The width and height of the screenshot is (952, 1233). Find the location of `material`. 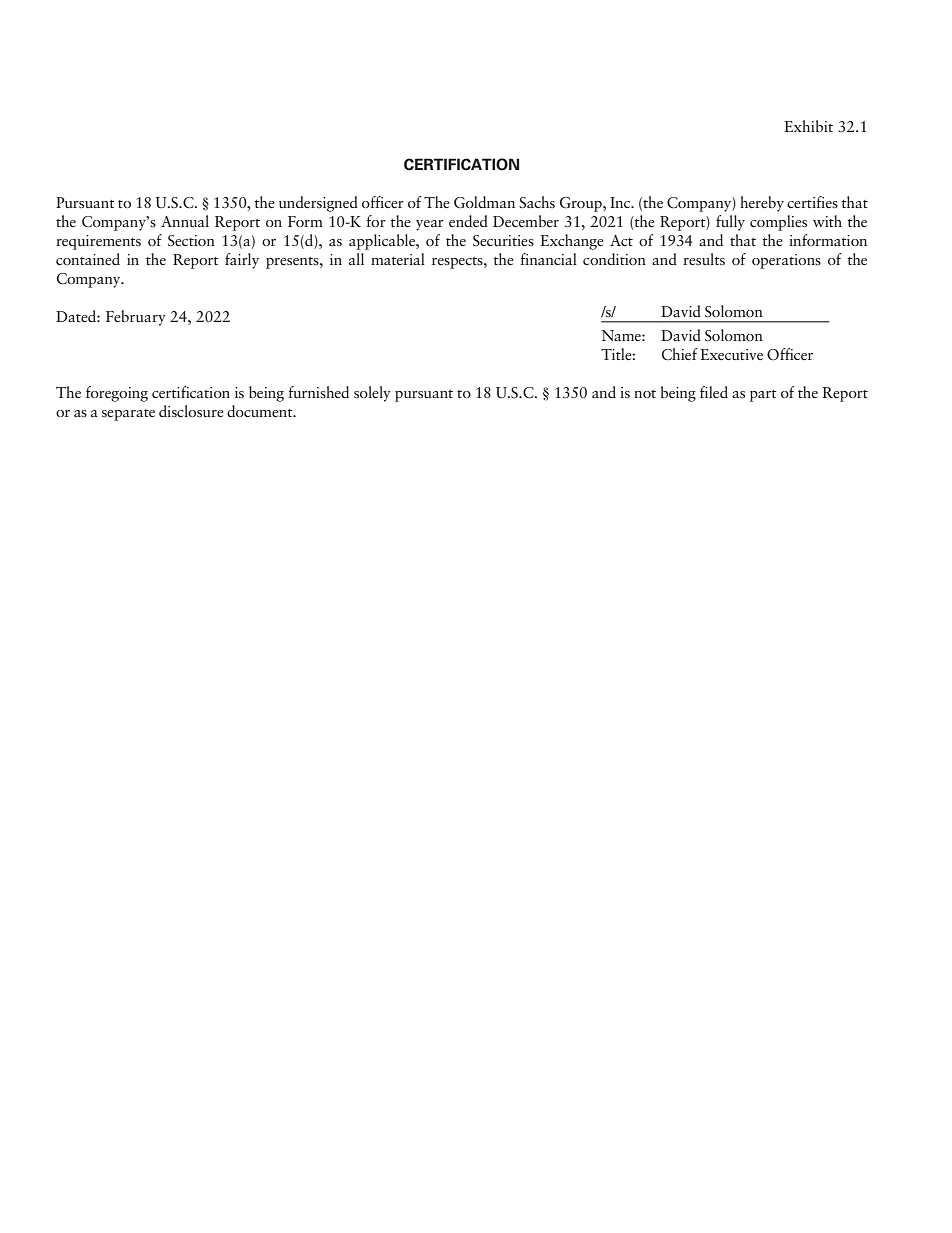

material is located at coordinates (398, 259).
